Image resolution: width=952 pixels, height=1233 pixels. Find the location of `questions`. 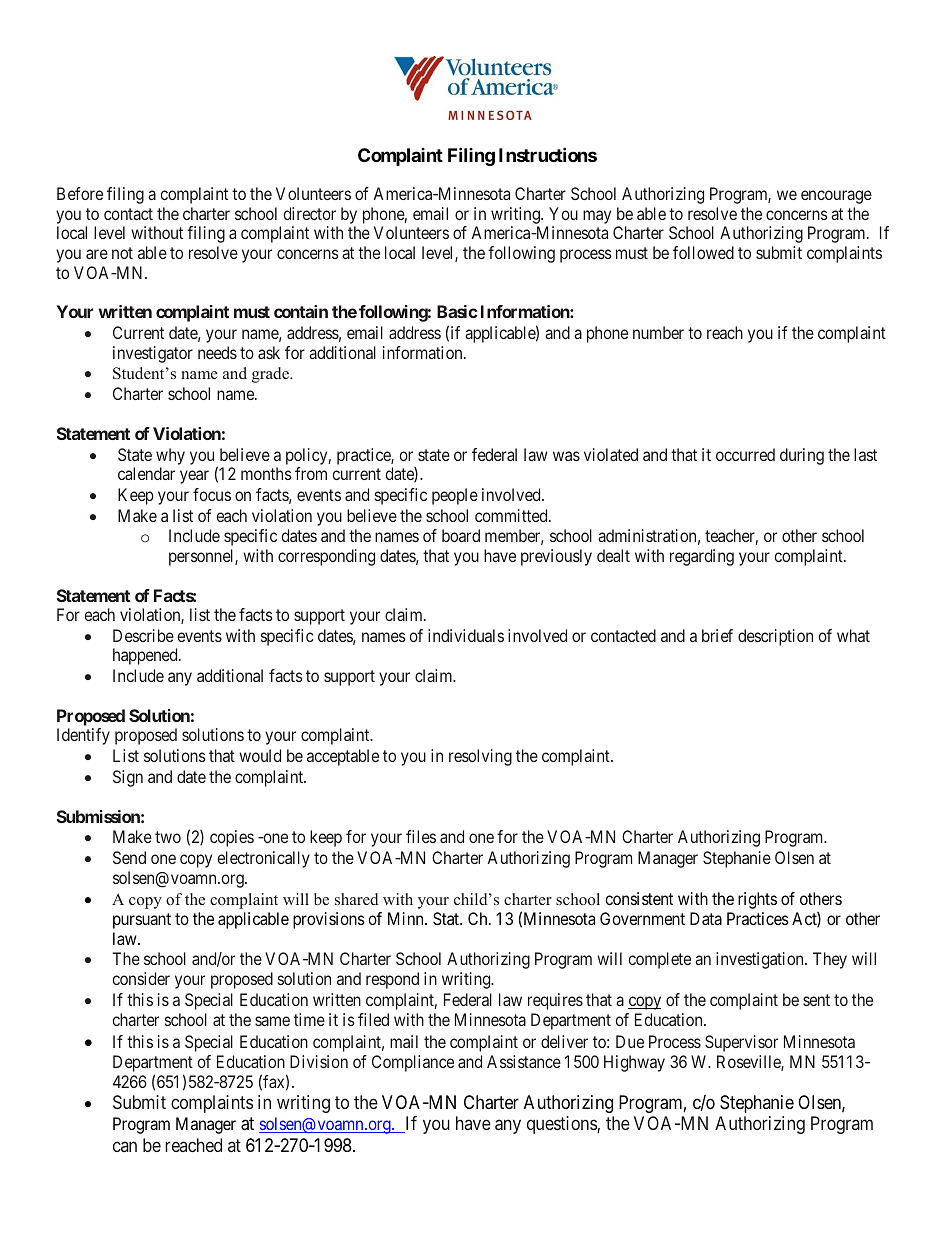

questions is located at coordinates (562, 1125).
